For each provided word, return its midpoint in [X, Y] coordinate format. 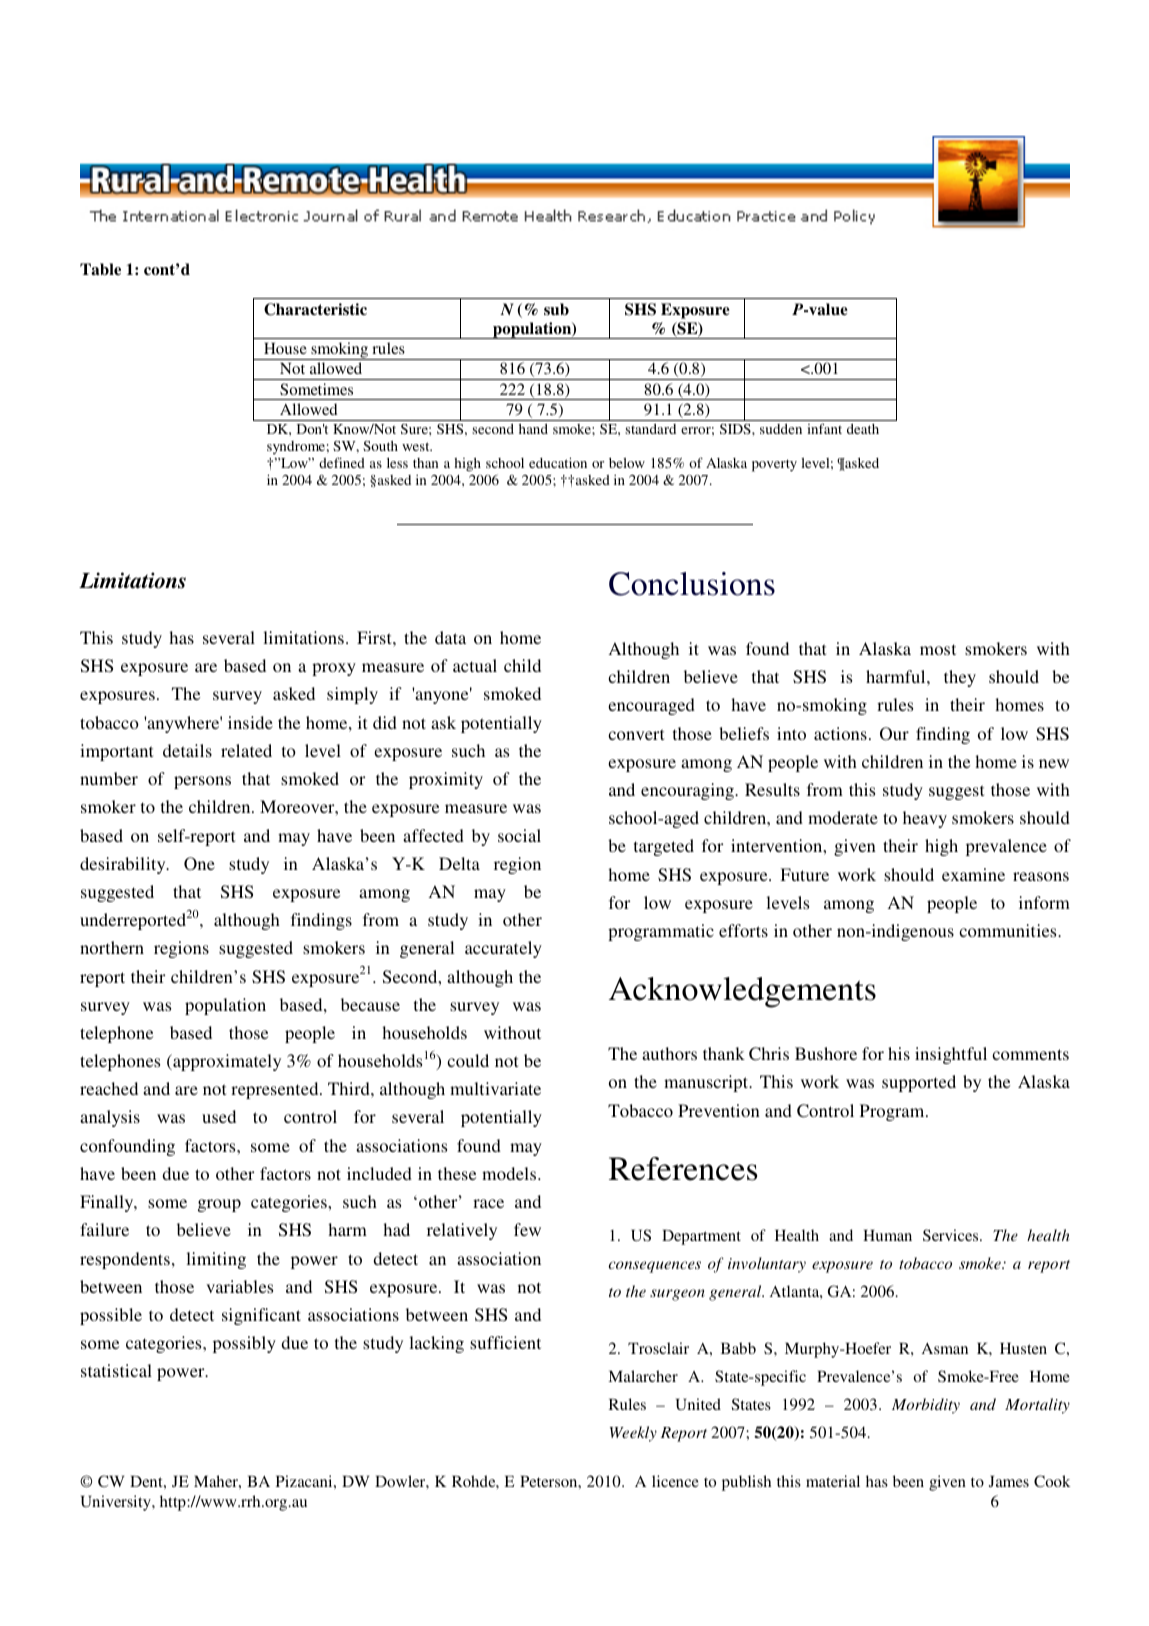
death [863, 429]
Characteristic [315, 309]
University [117, 1503]
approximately [226, 1062]
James [1009, 1481]
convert [636, 734]
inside [250, 722]
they [960, 678]
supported [919, 1083]
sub [556, 309]
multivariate [495, 1088]
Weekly [633, 1434]
